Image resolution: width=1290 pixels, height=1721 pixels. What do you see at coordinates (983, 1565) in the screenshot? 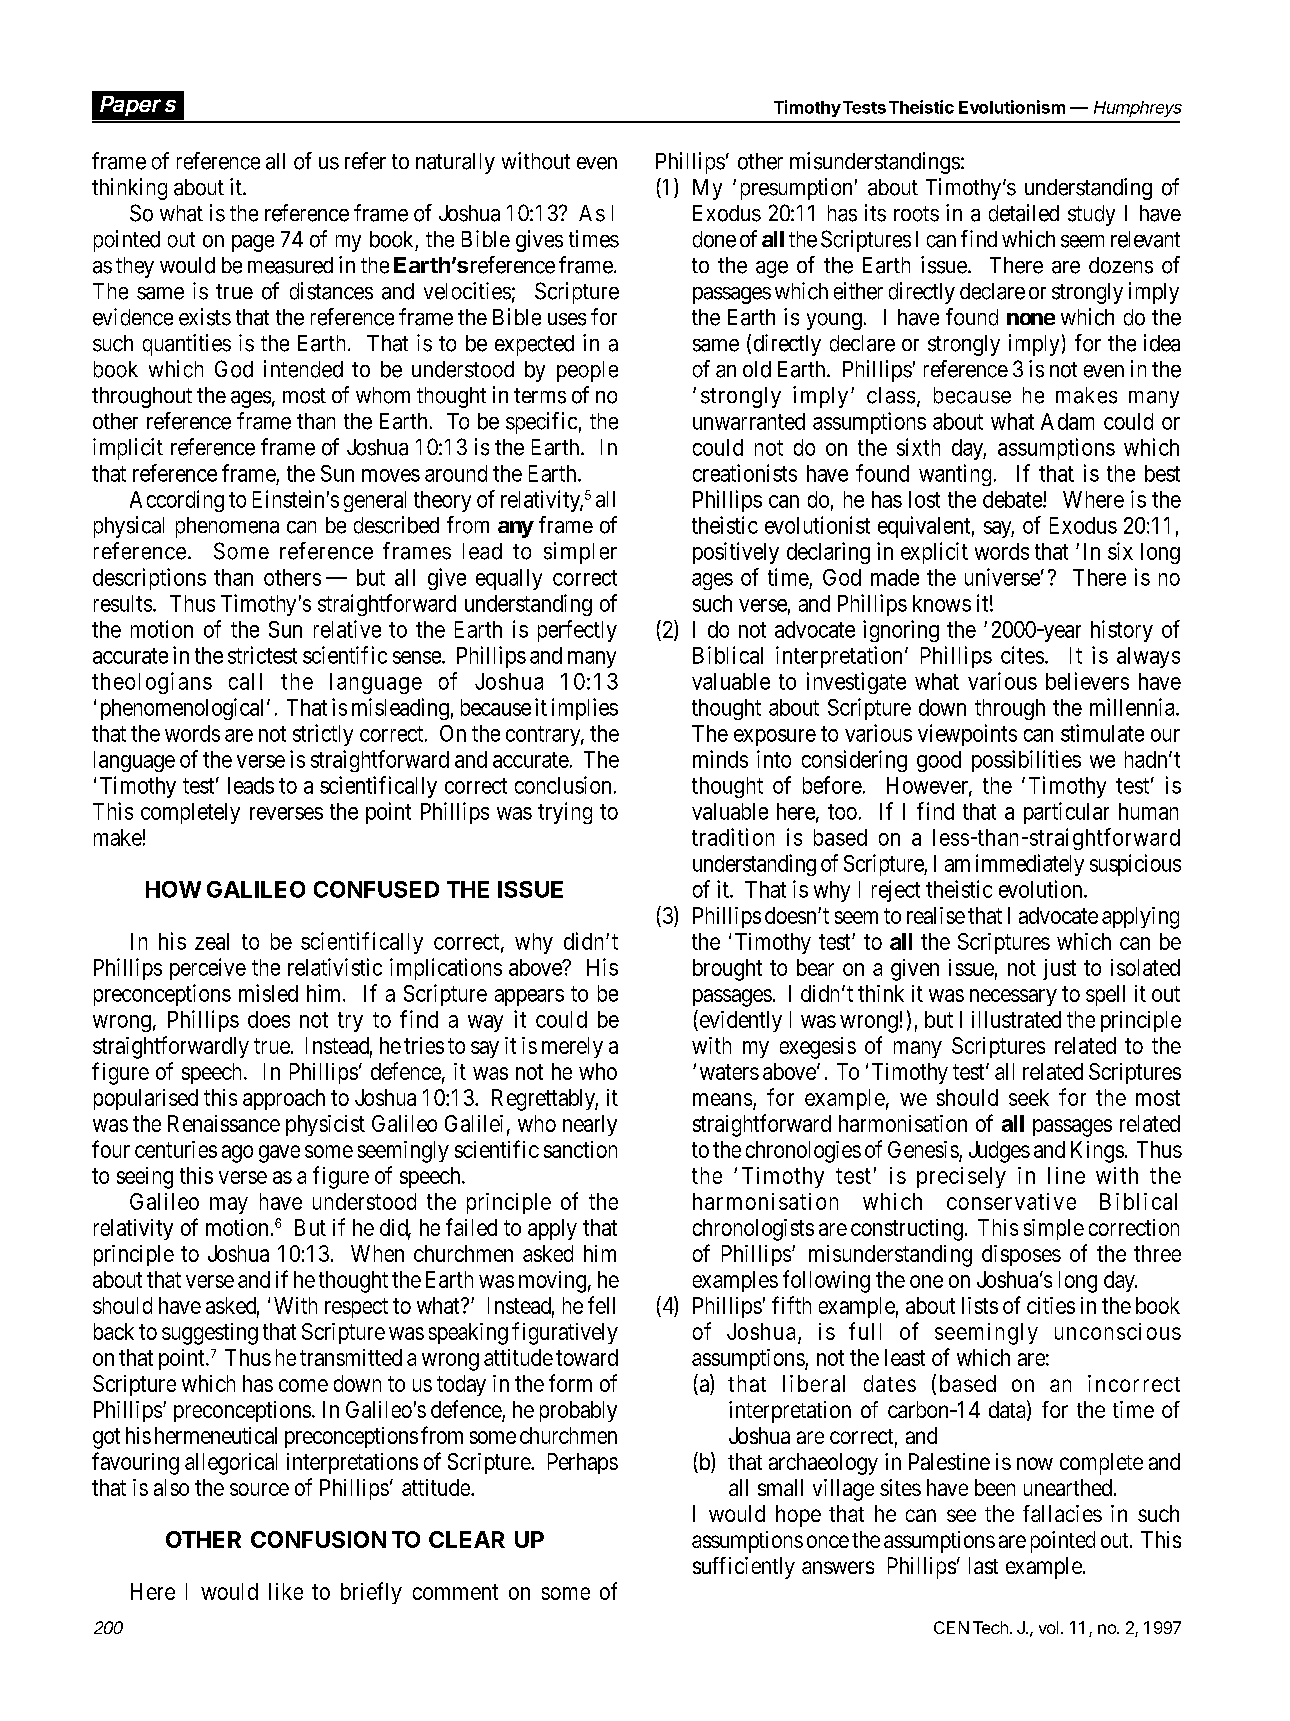
I see `last` at bounding box center [983, 1565].
